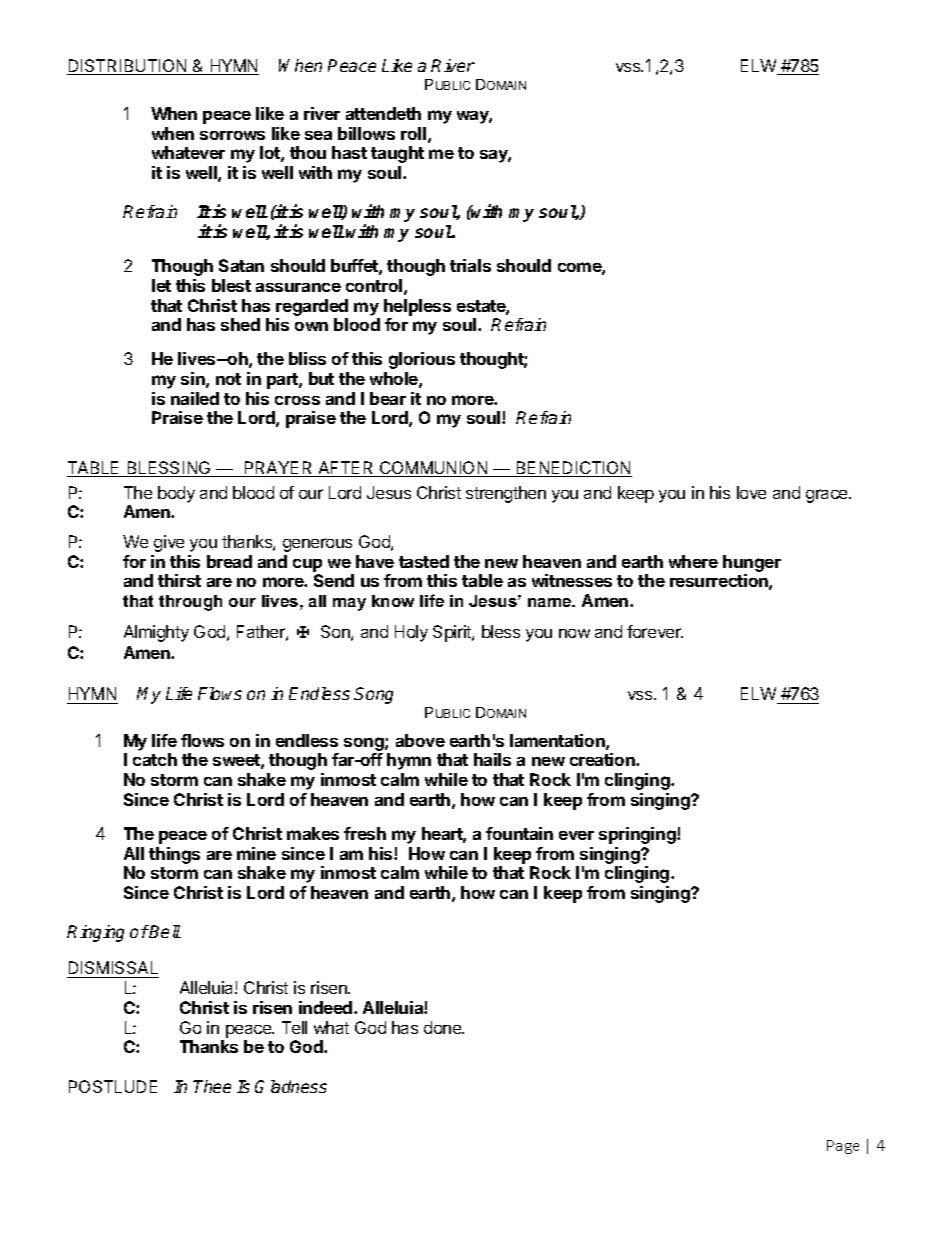 Image resolution: width=952 pixels, height=1233 pixels. I want to click on trials, so click(470, 265).
